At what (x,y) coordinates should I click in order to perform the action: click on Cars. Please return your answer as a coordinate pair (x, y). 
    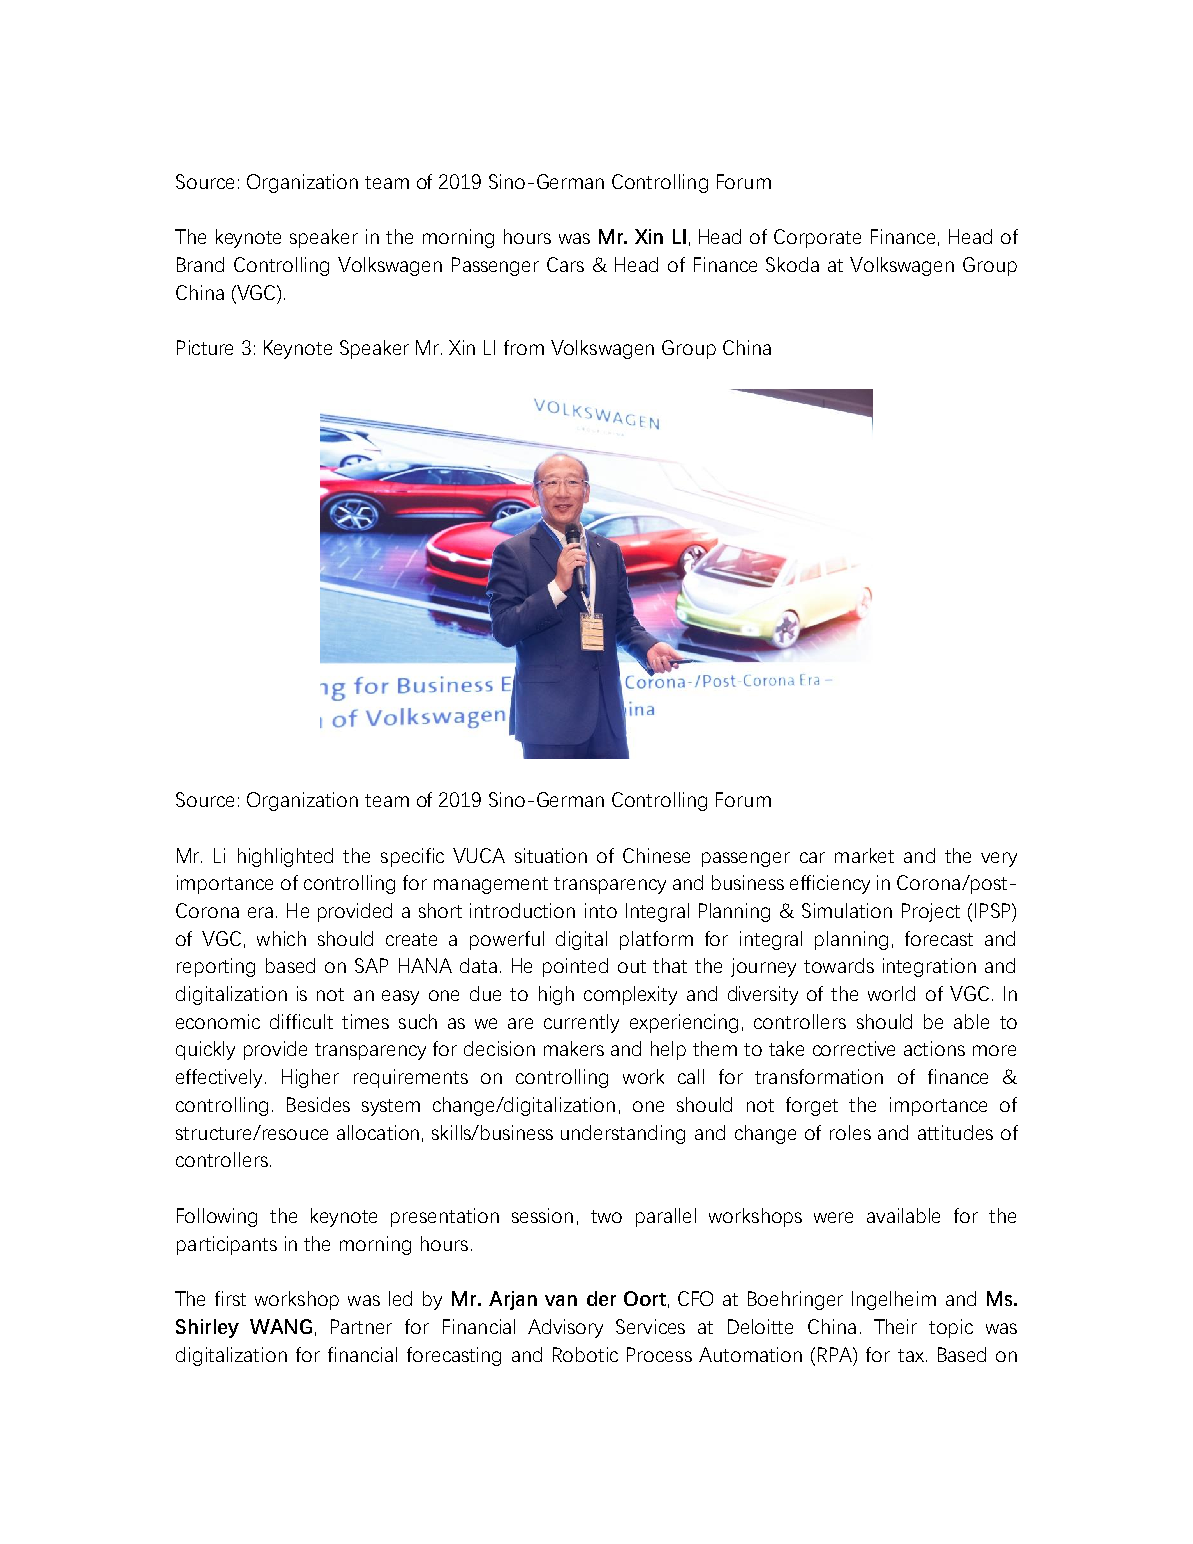
    Looking at the image, I should click on (565, 264).
